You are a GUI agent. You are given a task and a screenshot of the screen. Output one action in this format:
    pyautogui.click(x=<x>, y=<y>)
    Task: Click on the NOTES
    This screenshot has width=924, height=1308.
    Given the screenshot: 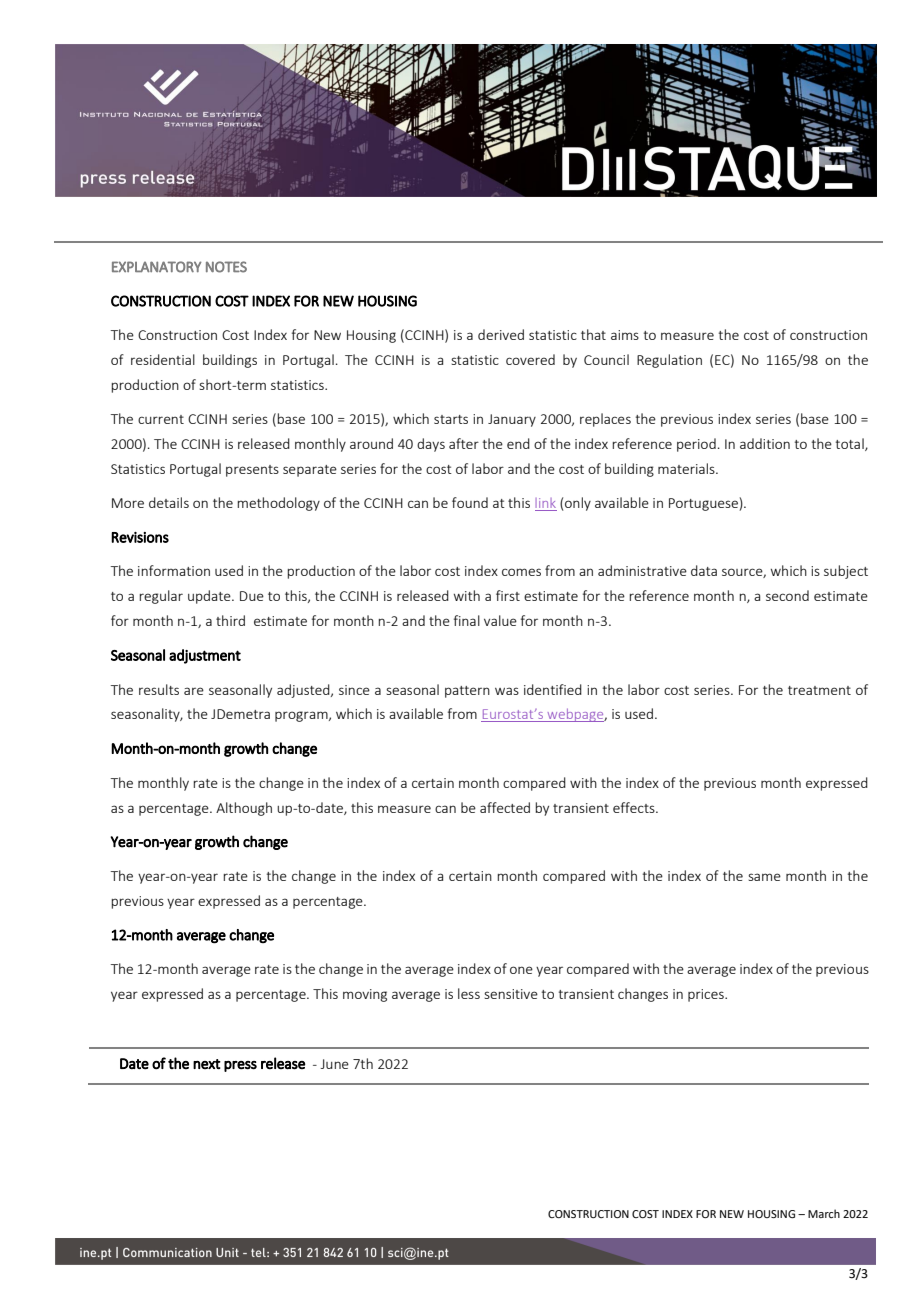 What is the action you would take?
    pyautogui.click(x=226, y=267)
